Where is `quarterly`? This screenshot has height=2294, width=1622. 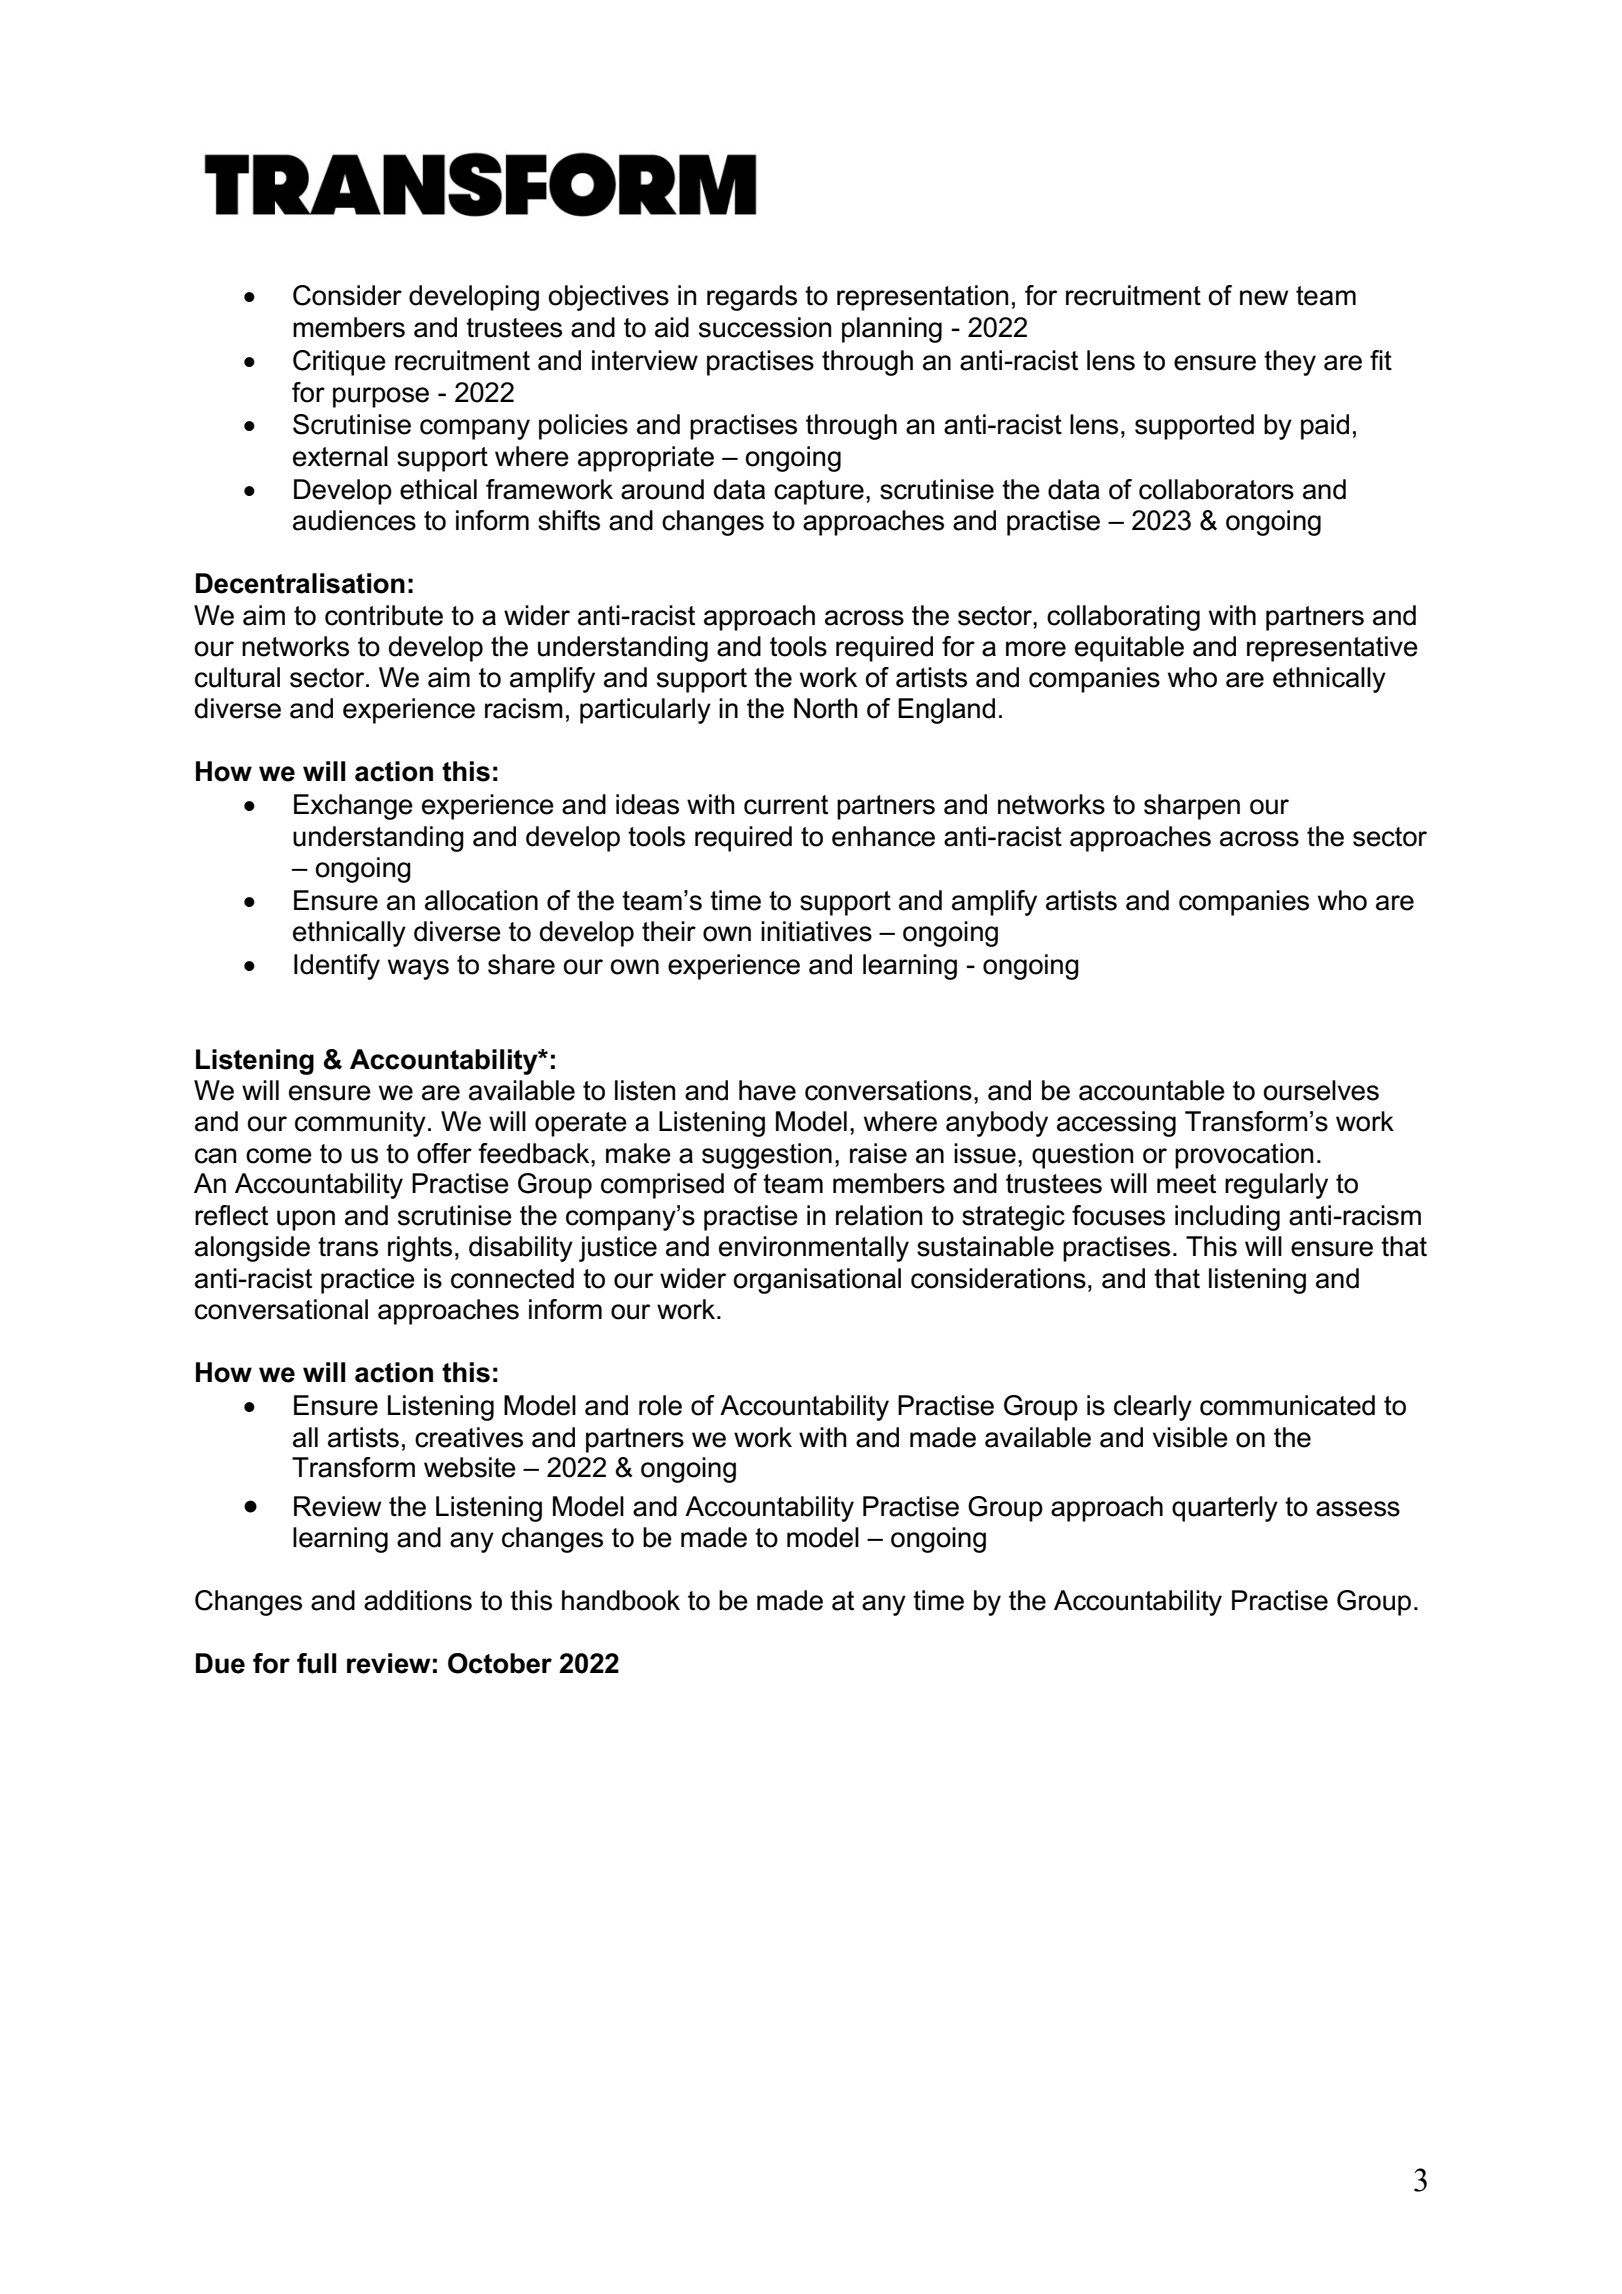
quarterly is located at coordinates (1225, 1509).
